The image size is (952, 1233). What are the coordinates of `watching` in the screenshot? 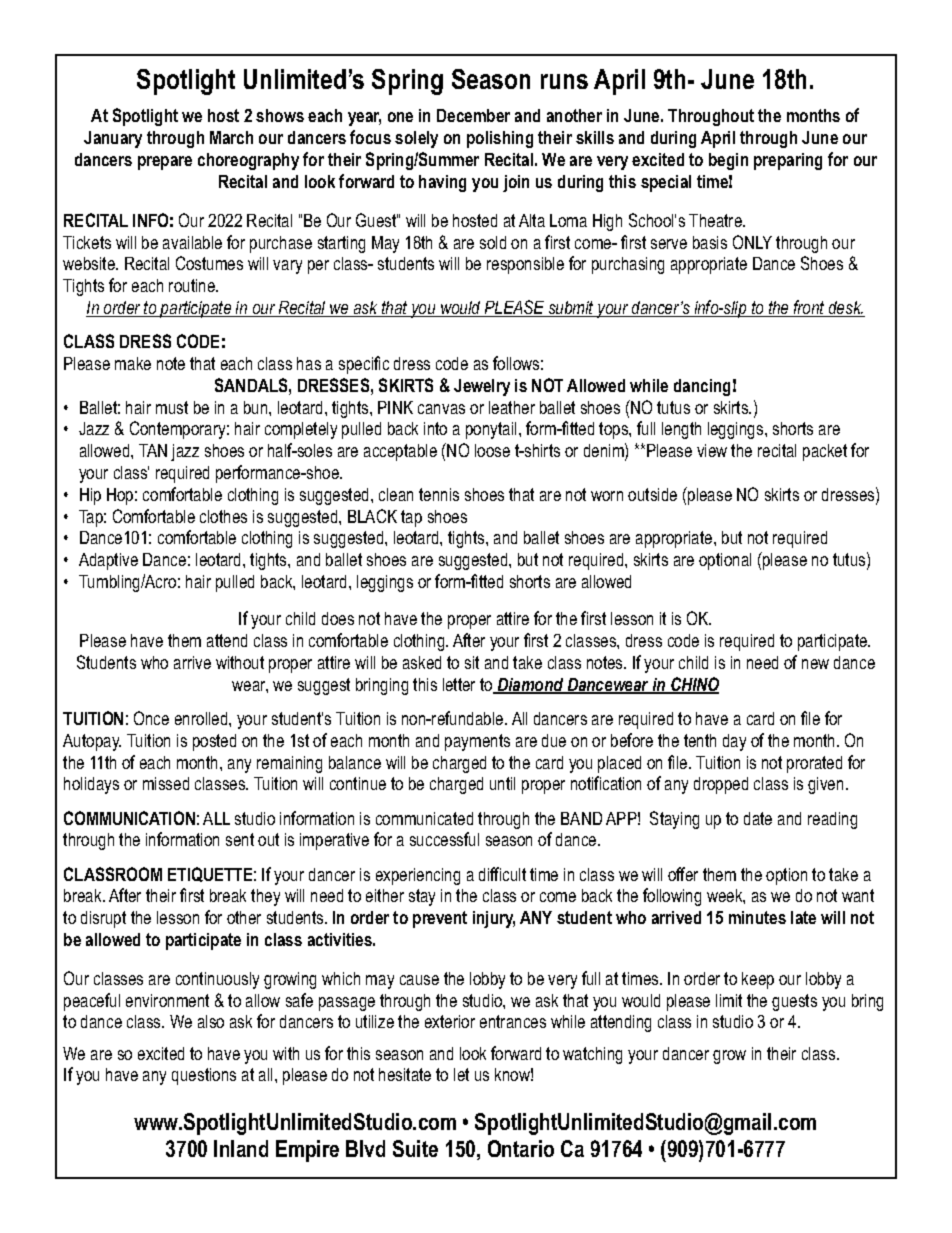 It's located at (592, 1055).
